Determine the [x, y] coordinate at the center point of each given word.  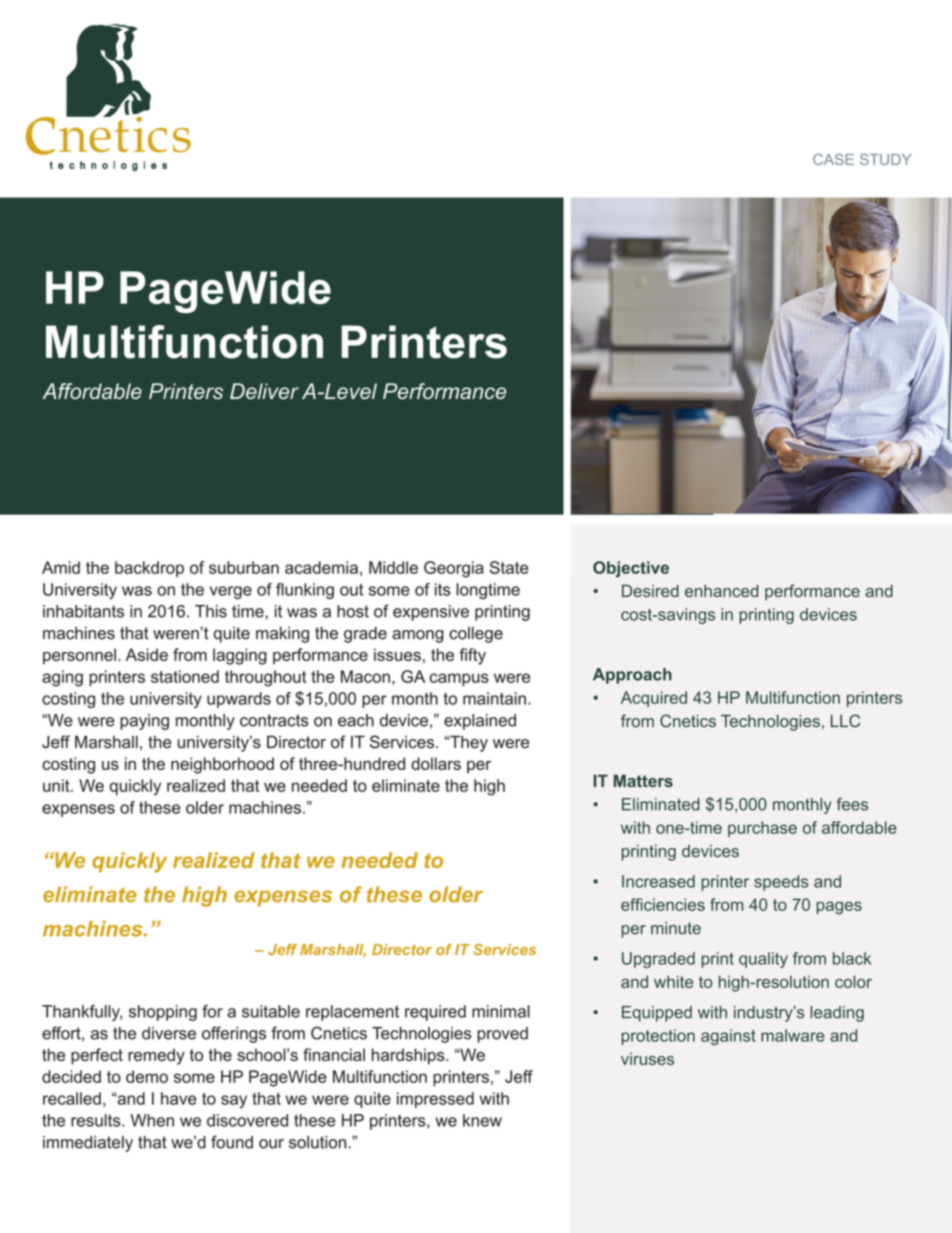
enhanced [722, 590]
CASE [833, 159]
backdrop [149, 569]
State [509, 567]
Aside [147, 654]
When [152, 1120]
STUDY [885, 159]
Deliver [264, 391]
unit [57, 785]
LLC [845, 721]
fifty [472, 656]
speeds [781, 883]
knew [482, 1120]
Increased [658, 881]
